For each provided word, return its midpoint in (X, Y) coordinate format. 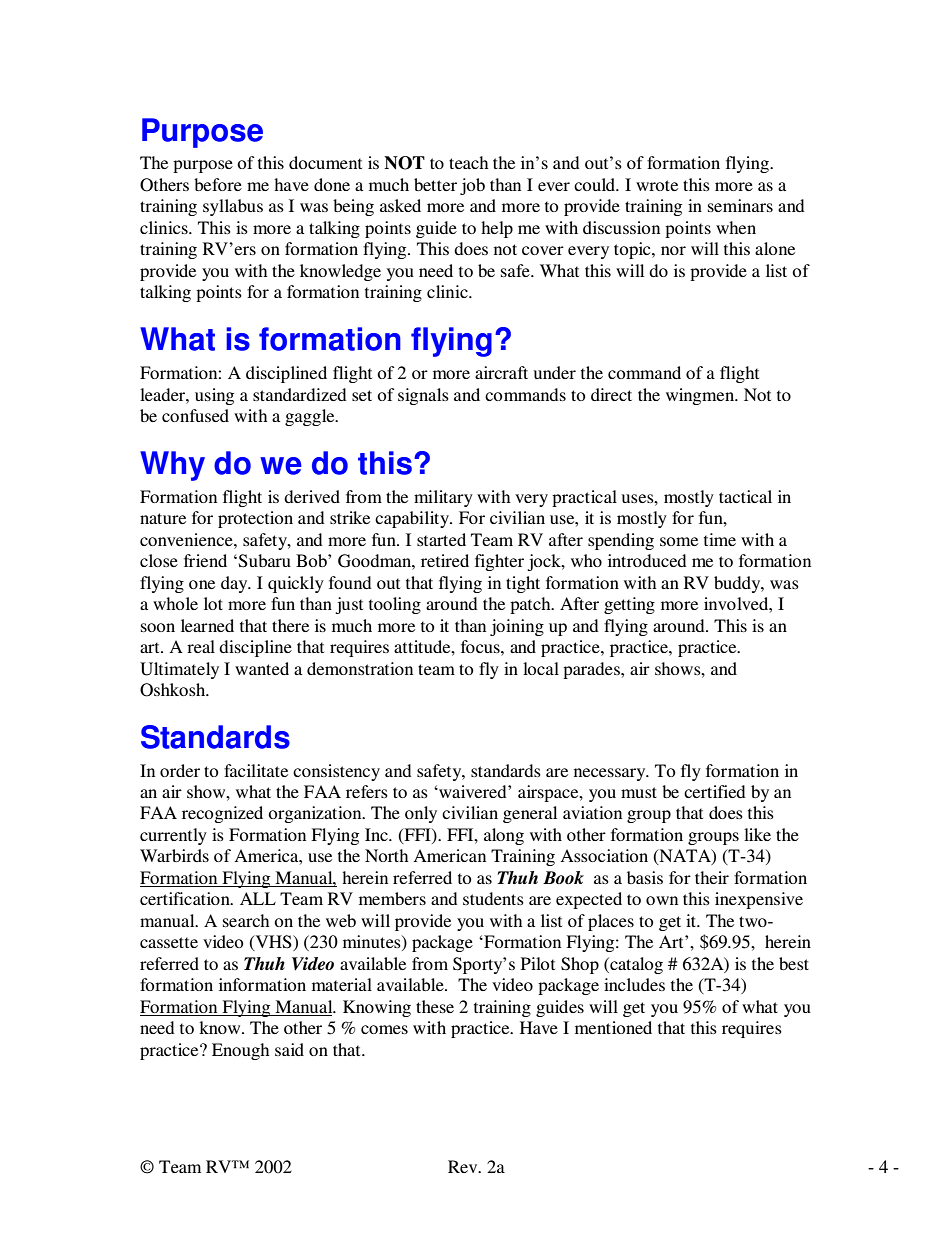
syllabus (233, 207)
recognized (222, 814)
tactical (745, 496)
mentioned (613, 1027)
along (504, 836)
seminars (740, 205)
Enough (240, 1051)
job (472, 186)
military (443, 498)
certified (715, 791)
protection (255, 519)
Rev (464, 1166)
